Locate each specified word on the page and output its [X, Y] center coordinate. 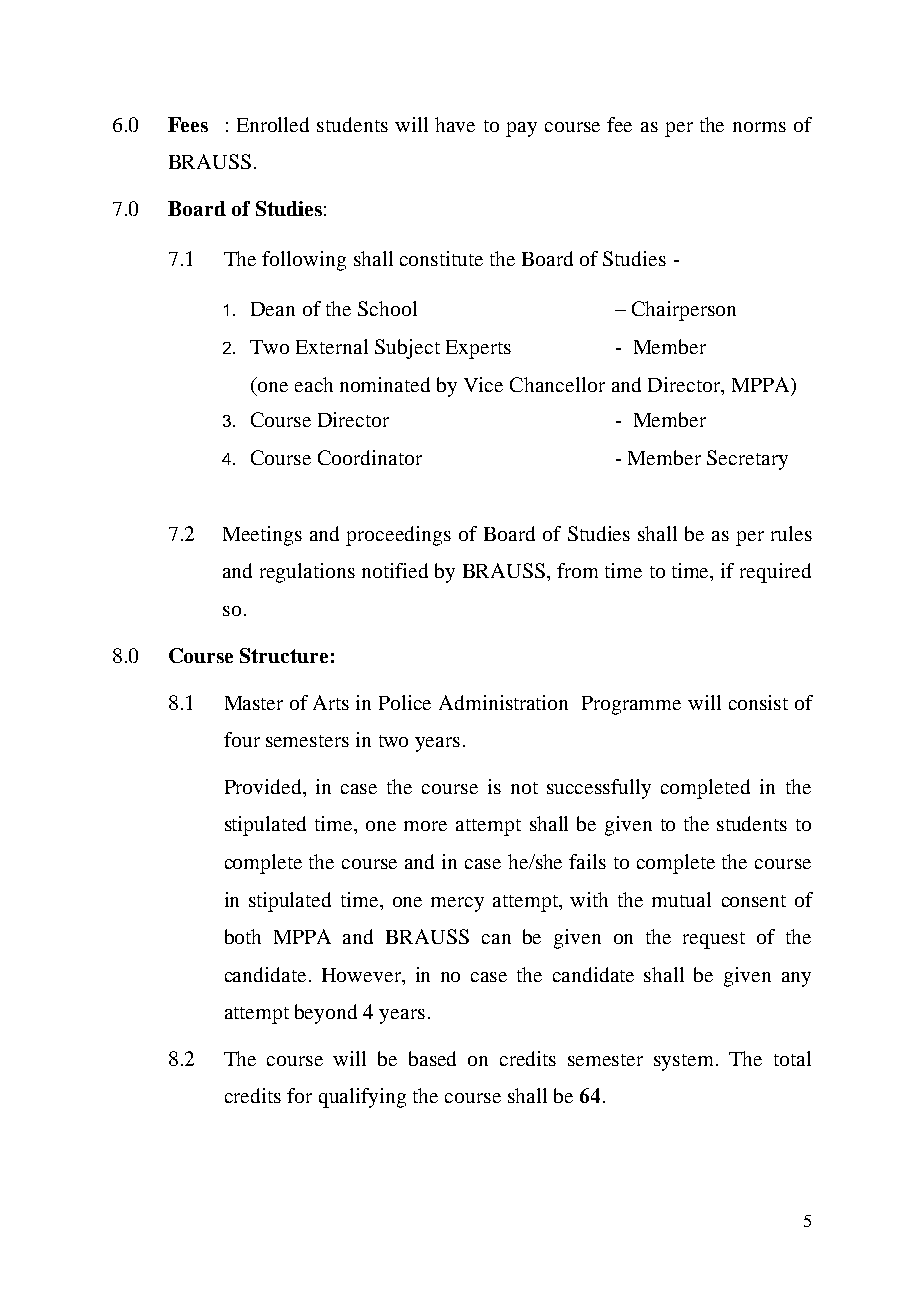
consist [758, 702]
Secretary [747, 460]
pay [521, 129]
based [432, 1058]
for [299, 1095]
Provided [264, 786]
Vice [483, 384]
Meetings [262, 536]
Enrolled [273, 124]
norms [759, 127]
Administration [503, 702]
